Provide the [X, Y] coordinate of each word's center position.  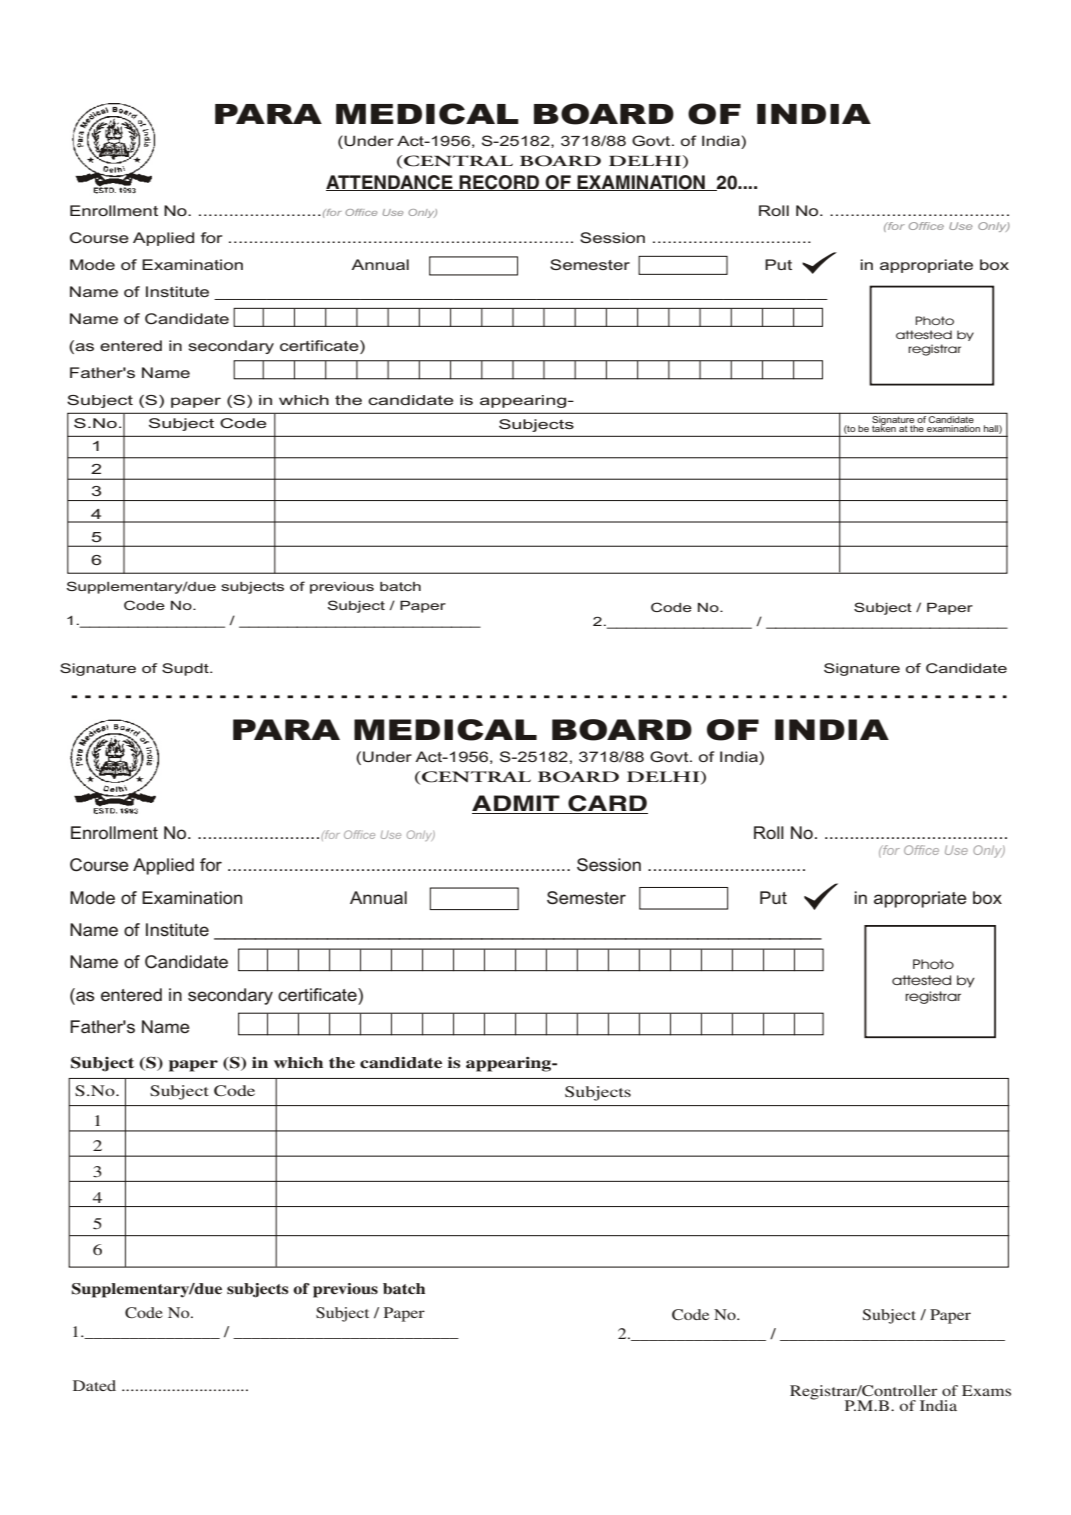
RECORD [499, 183]
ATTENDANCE [390, 183]
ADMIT [517, 804]
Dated [94, 1385]
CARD [607, 804]
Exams [986, 1390]
